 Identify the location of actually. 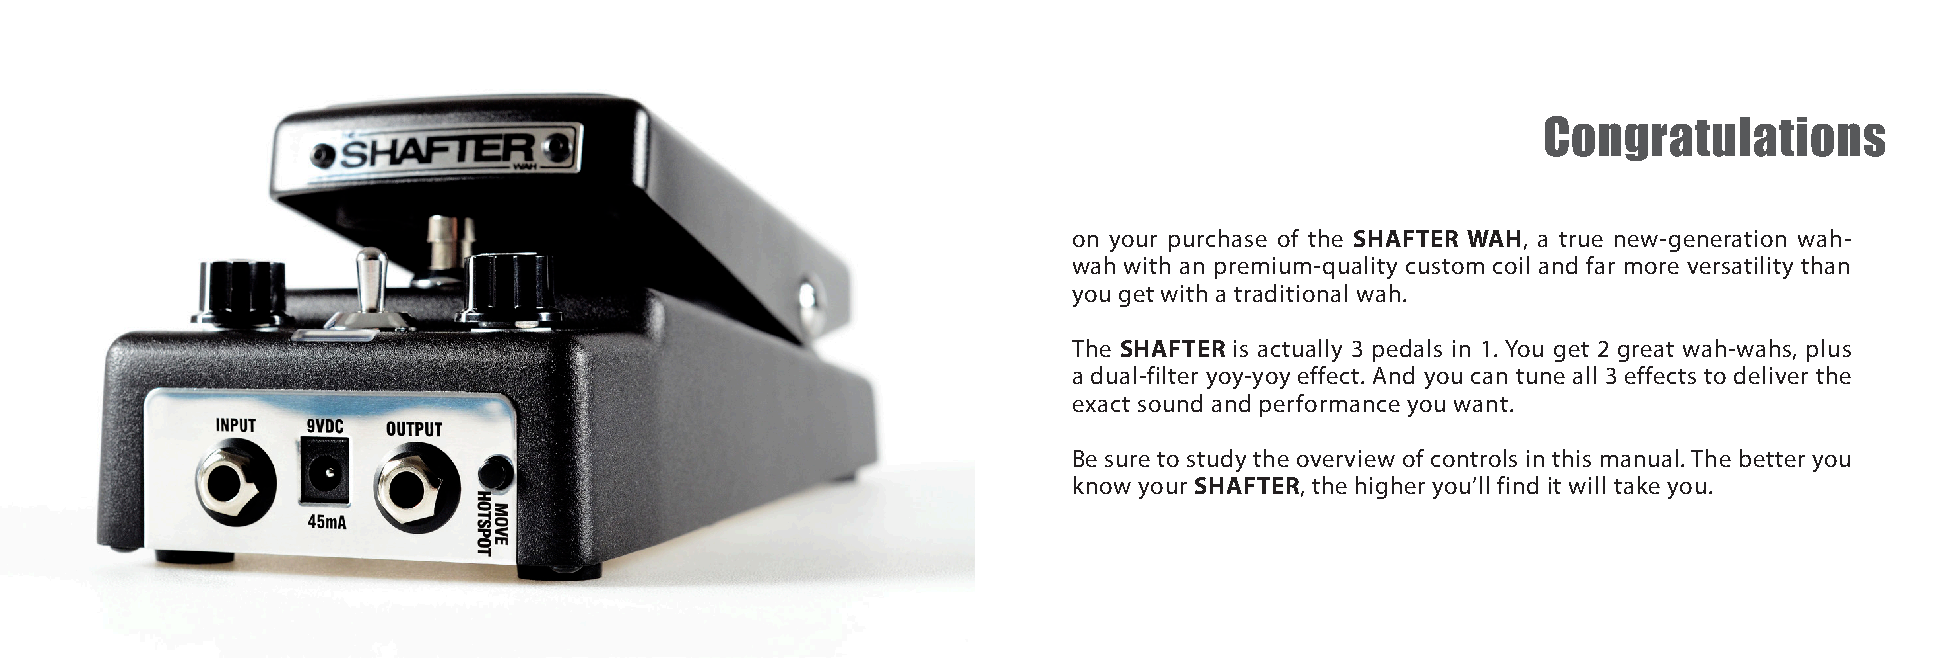
(1300, 350).
